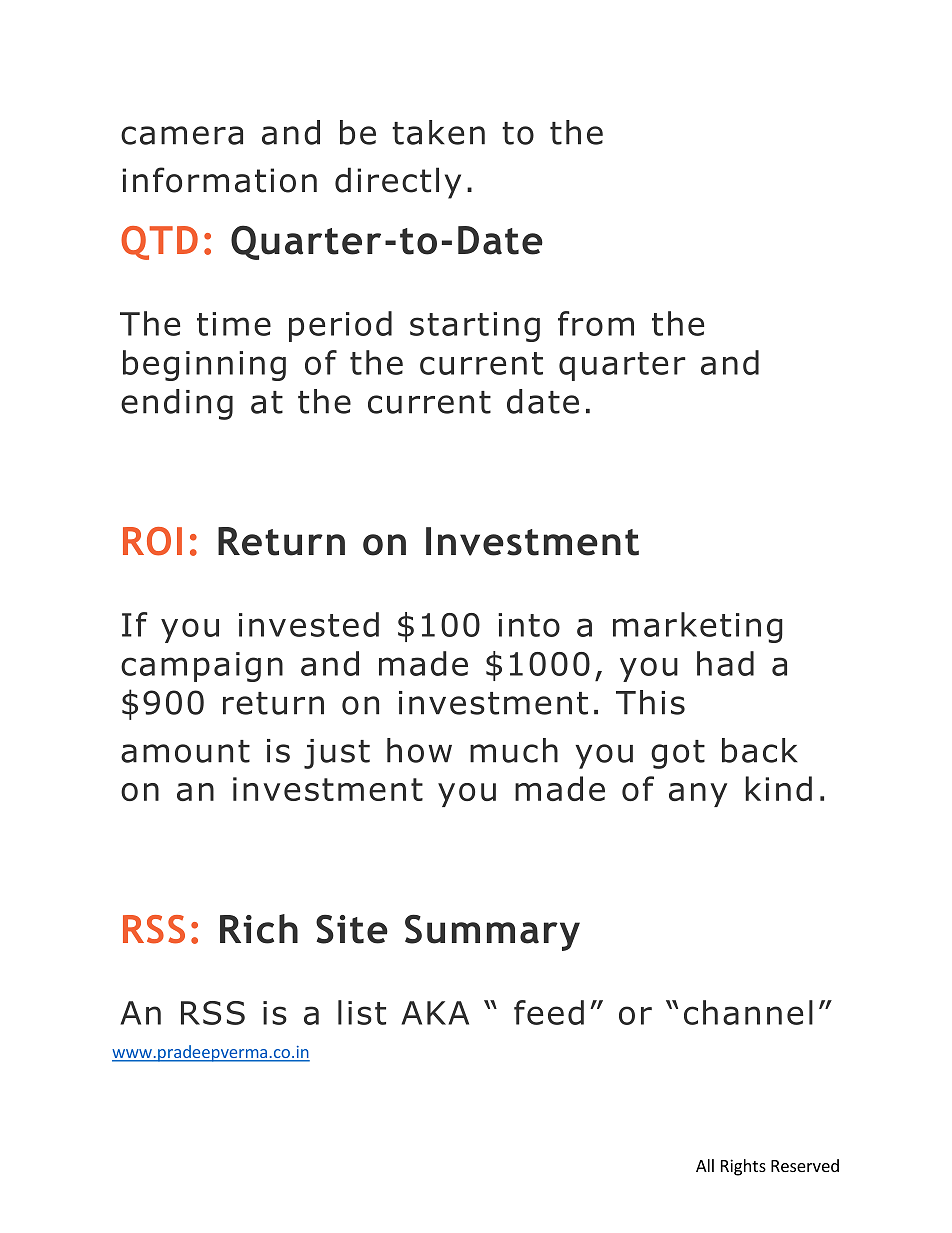  What do you see at coordinates (362, 1012) in the page?
I see `list` at bounding box center [362, 1012].
